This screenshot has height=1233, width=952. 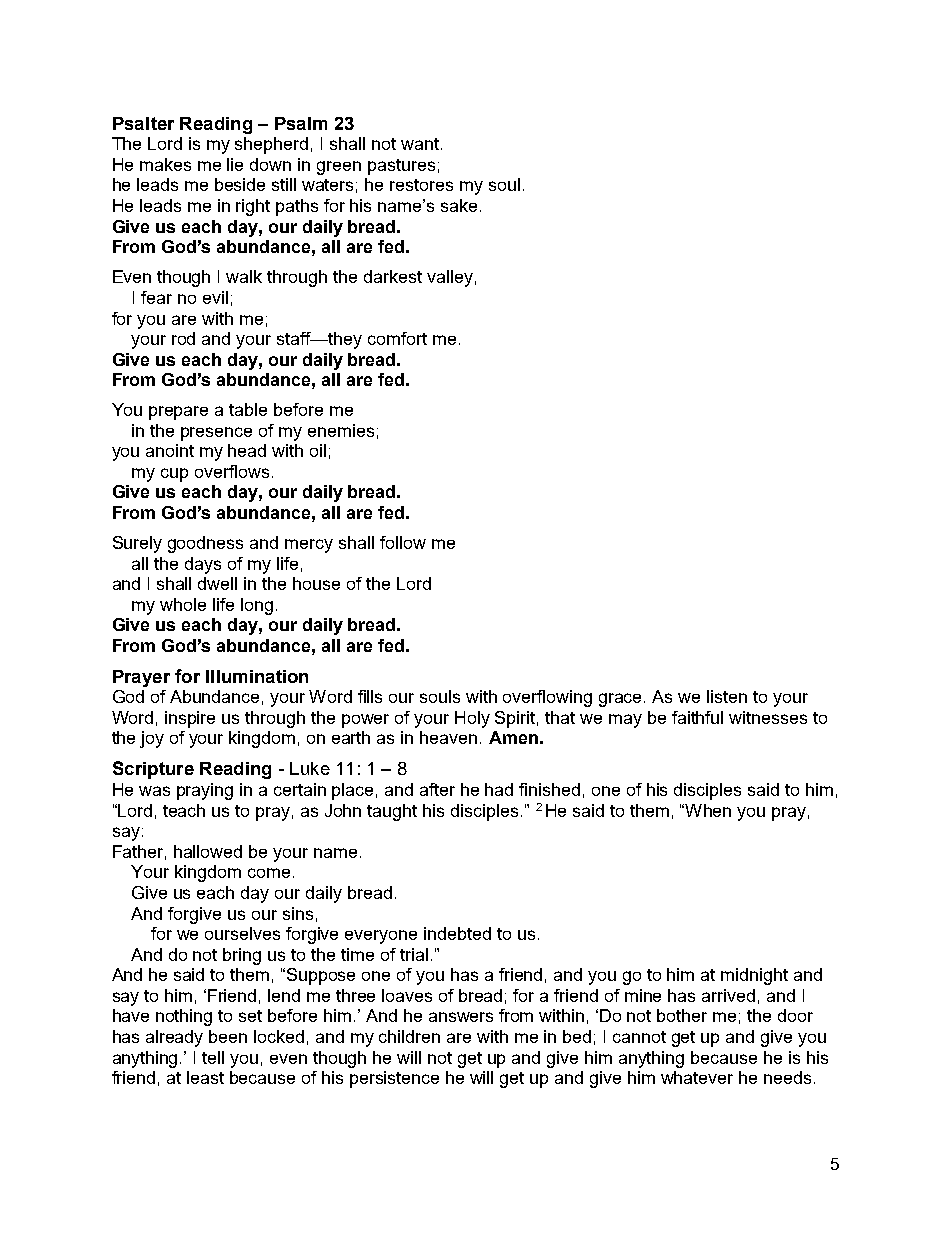 What do you see at coordinates (420, 144) in the screenshot?
I see `want` at bounding box center [420, 144].
